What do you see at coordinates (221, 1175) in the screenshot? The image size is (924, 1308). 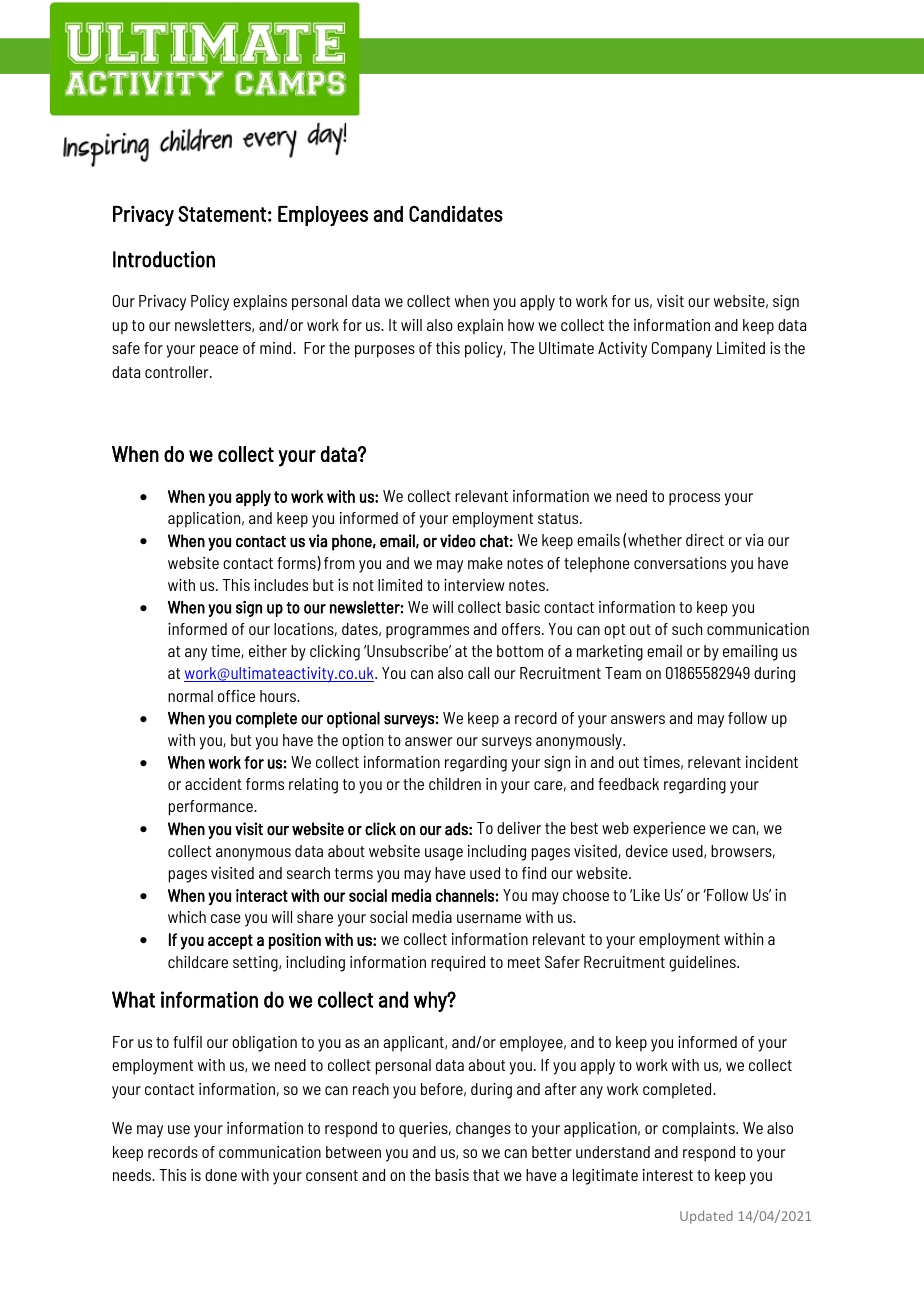 I see `done` at bounding box center [221, 1175].
